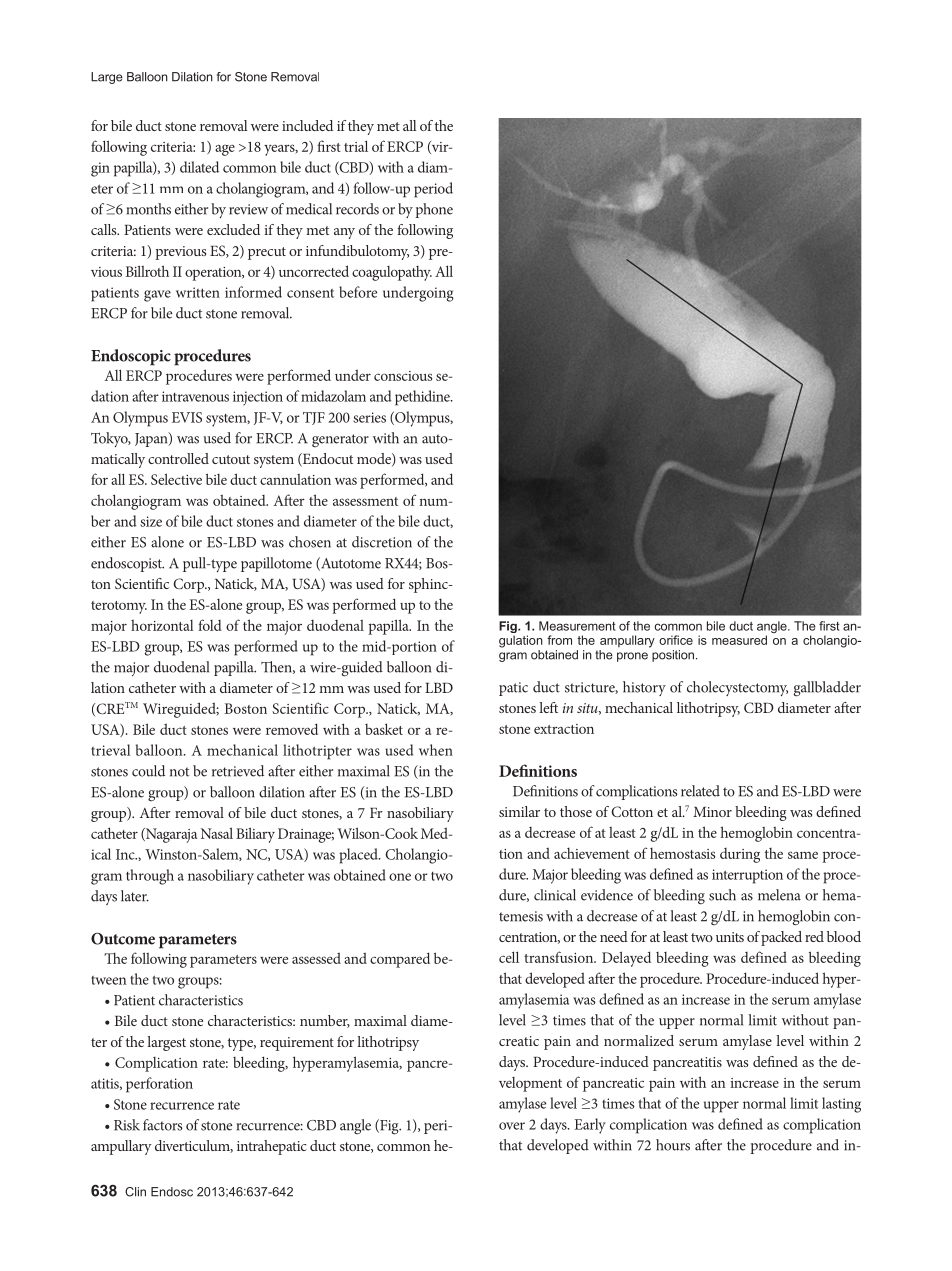  What do you see at coordinates (199, 167) in the screenshot?
I see `dilated` at bounding box center [199, 167].
